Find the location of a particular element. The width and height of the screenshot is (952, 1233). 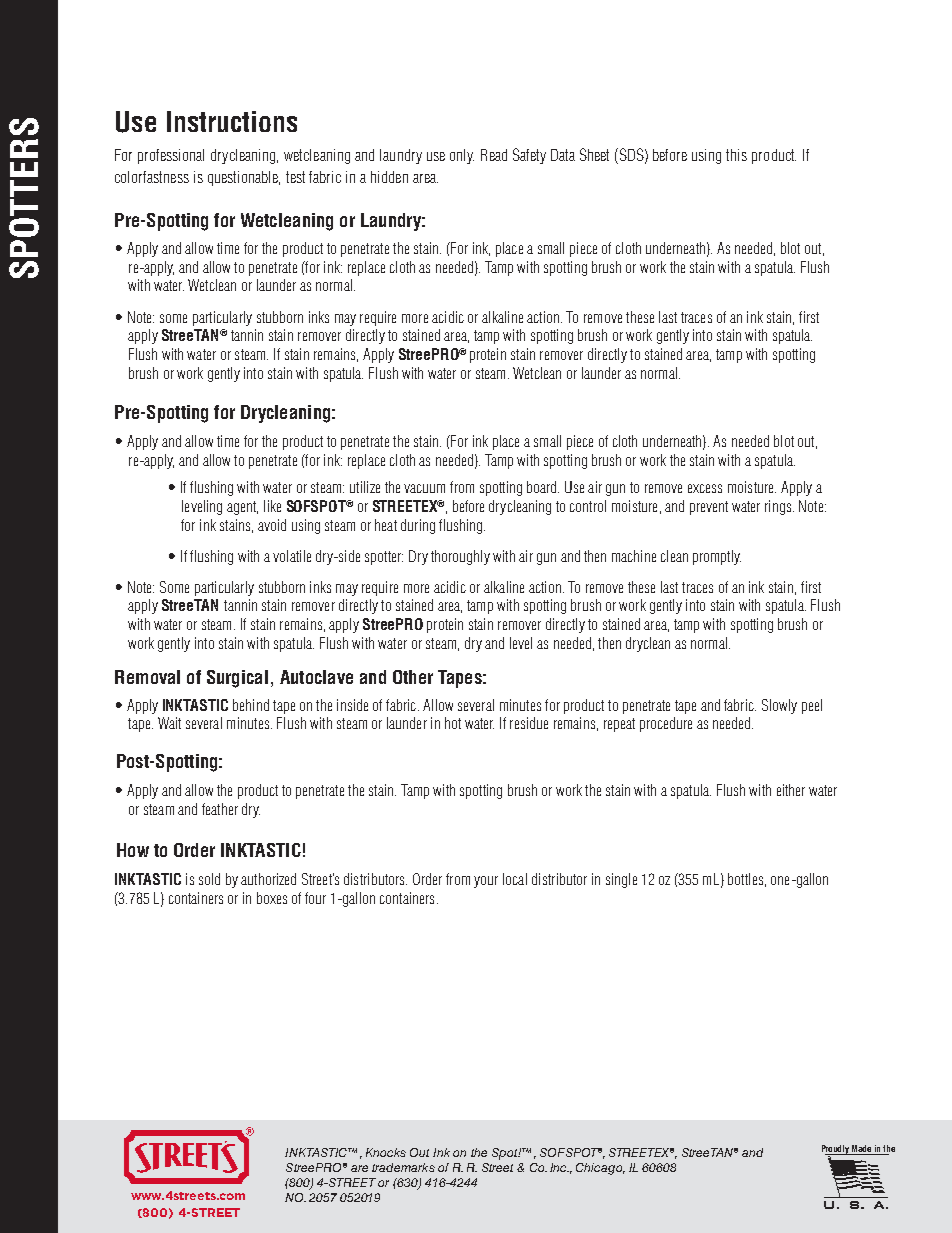

rings is located at coordinates (778, 507).
